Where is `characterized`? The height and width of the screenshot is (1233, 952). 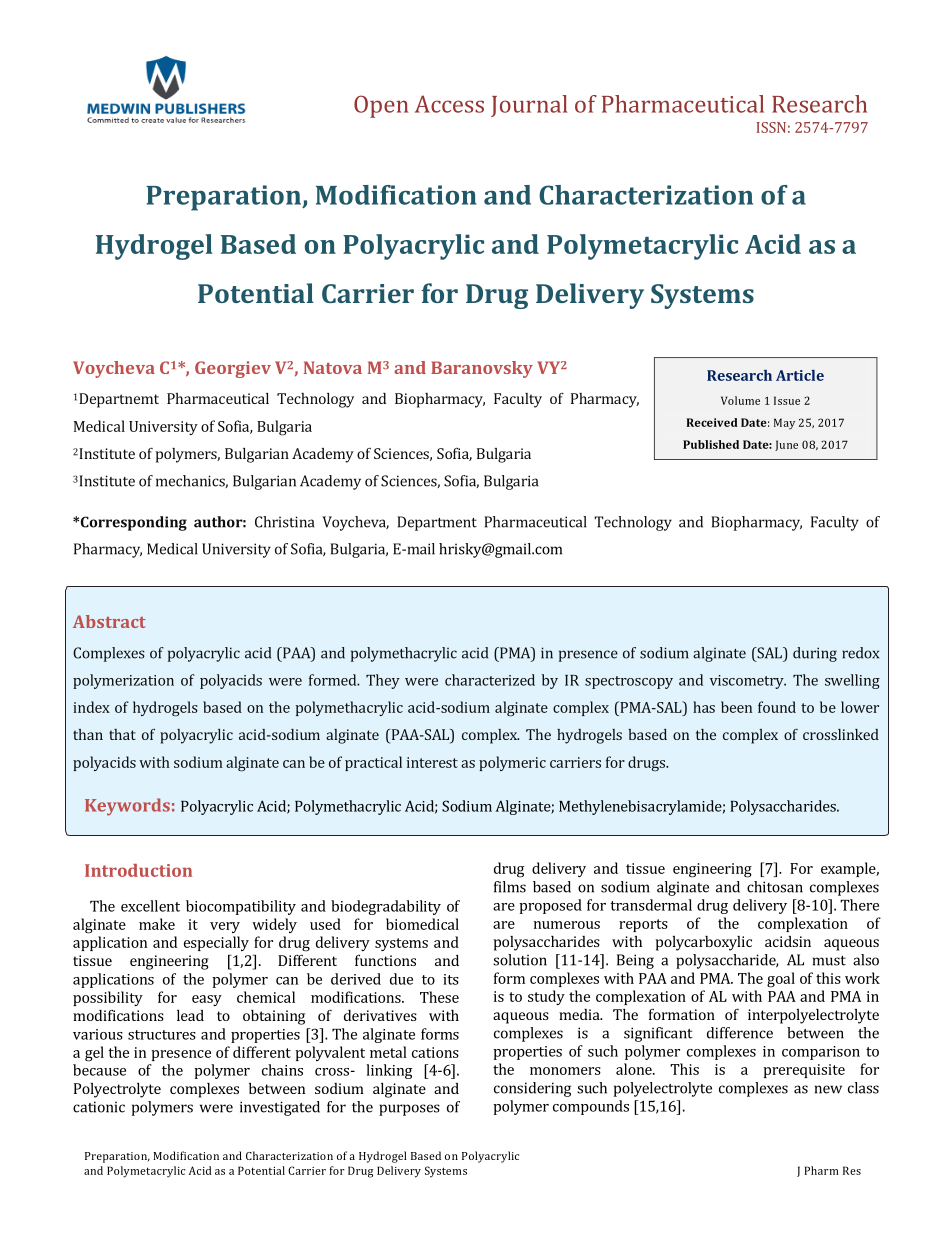
characterized is located at coordinates (490, 680).
